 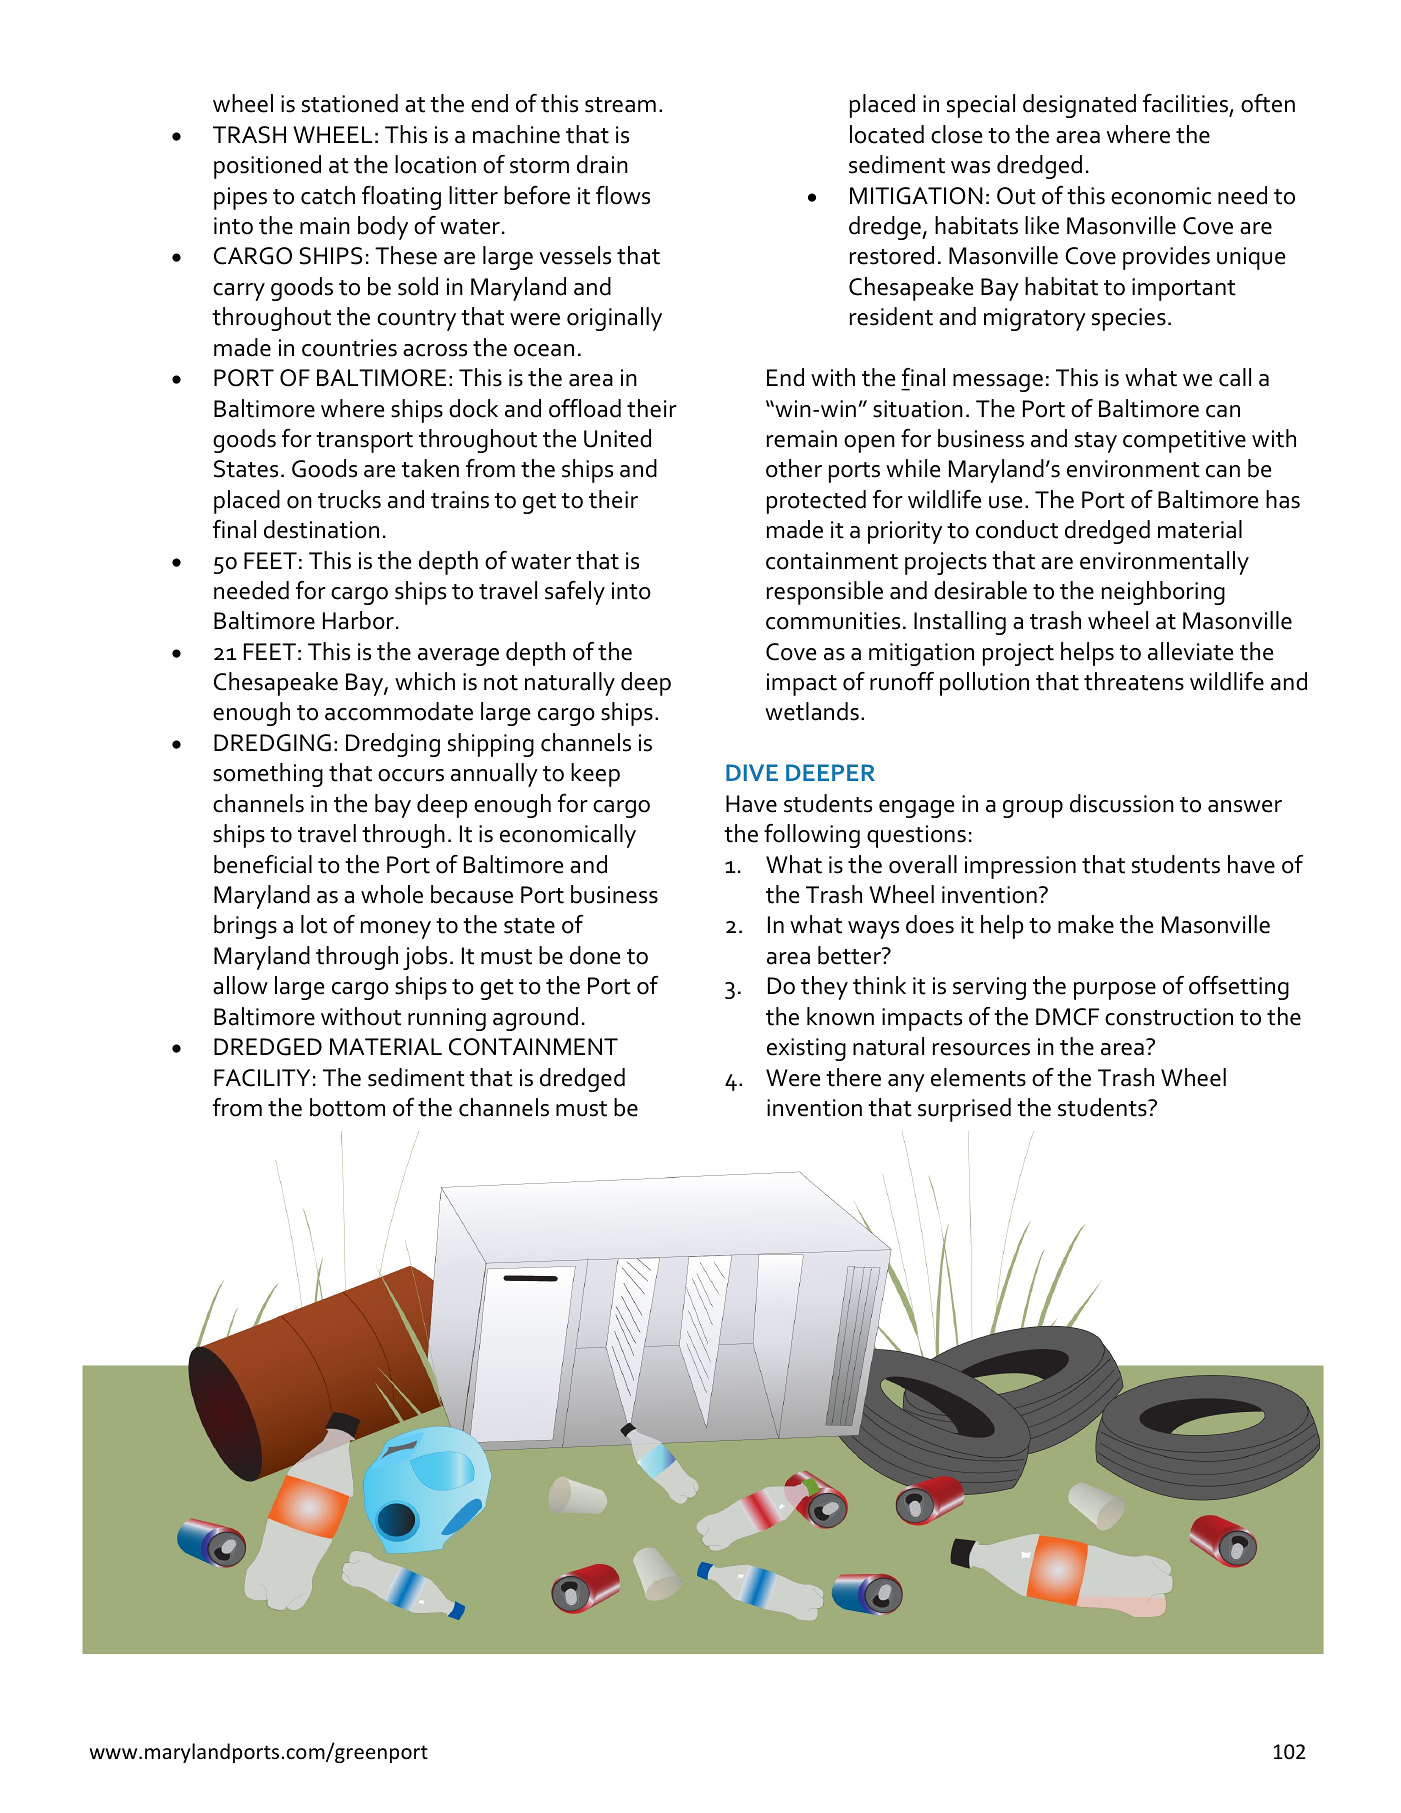 What do you see at coordinates (752, 772) in the screenshot?
I see `DIVE` at bounding box center [752, 772].
